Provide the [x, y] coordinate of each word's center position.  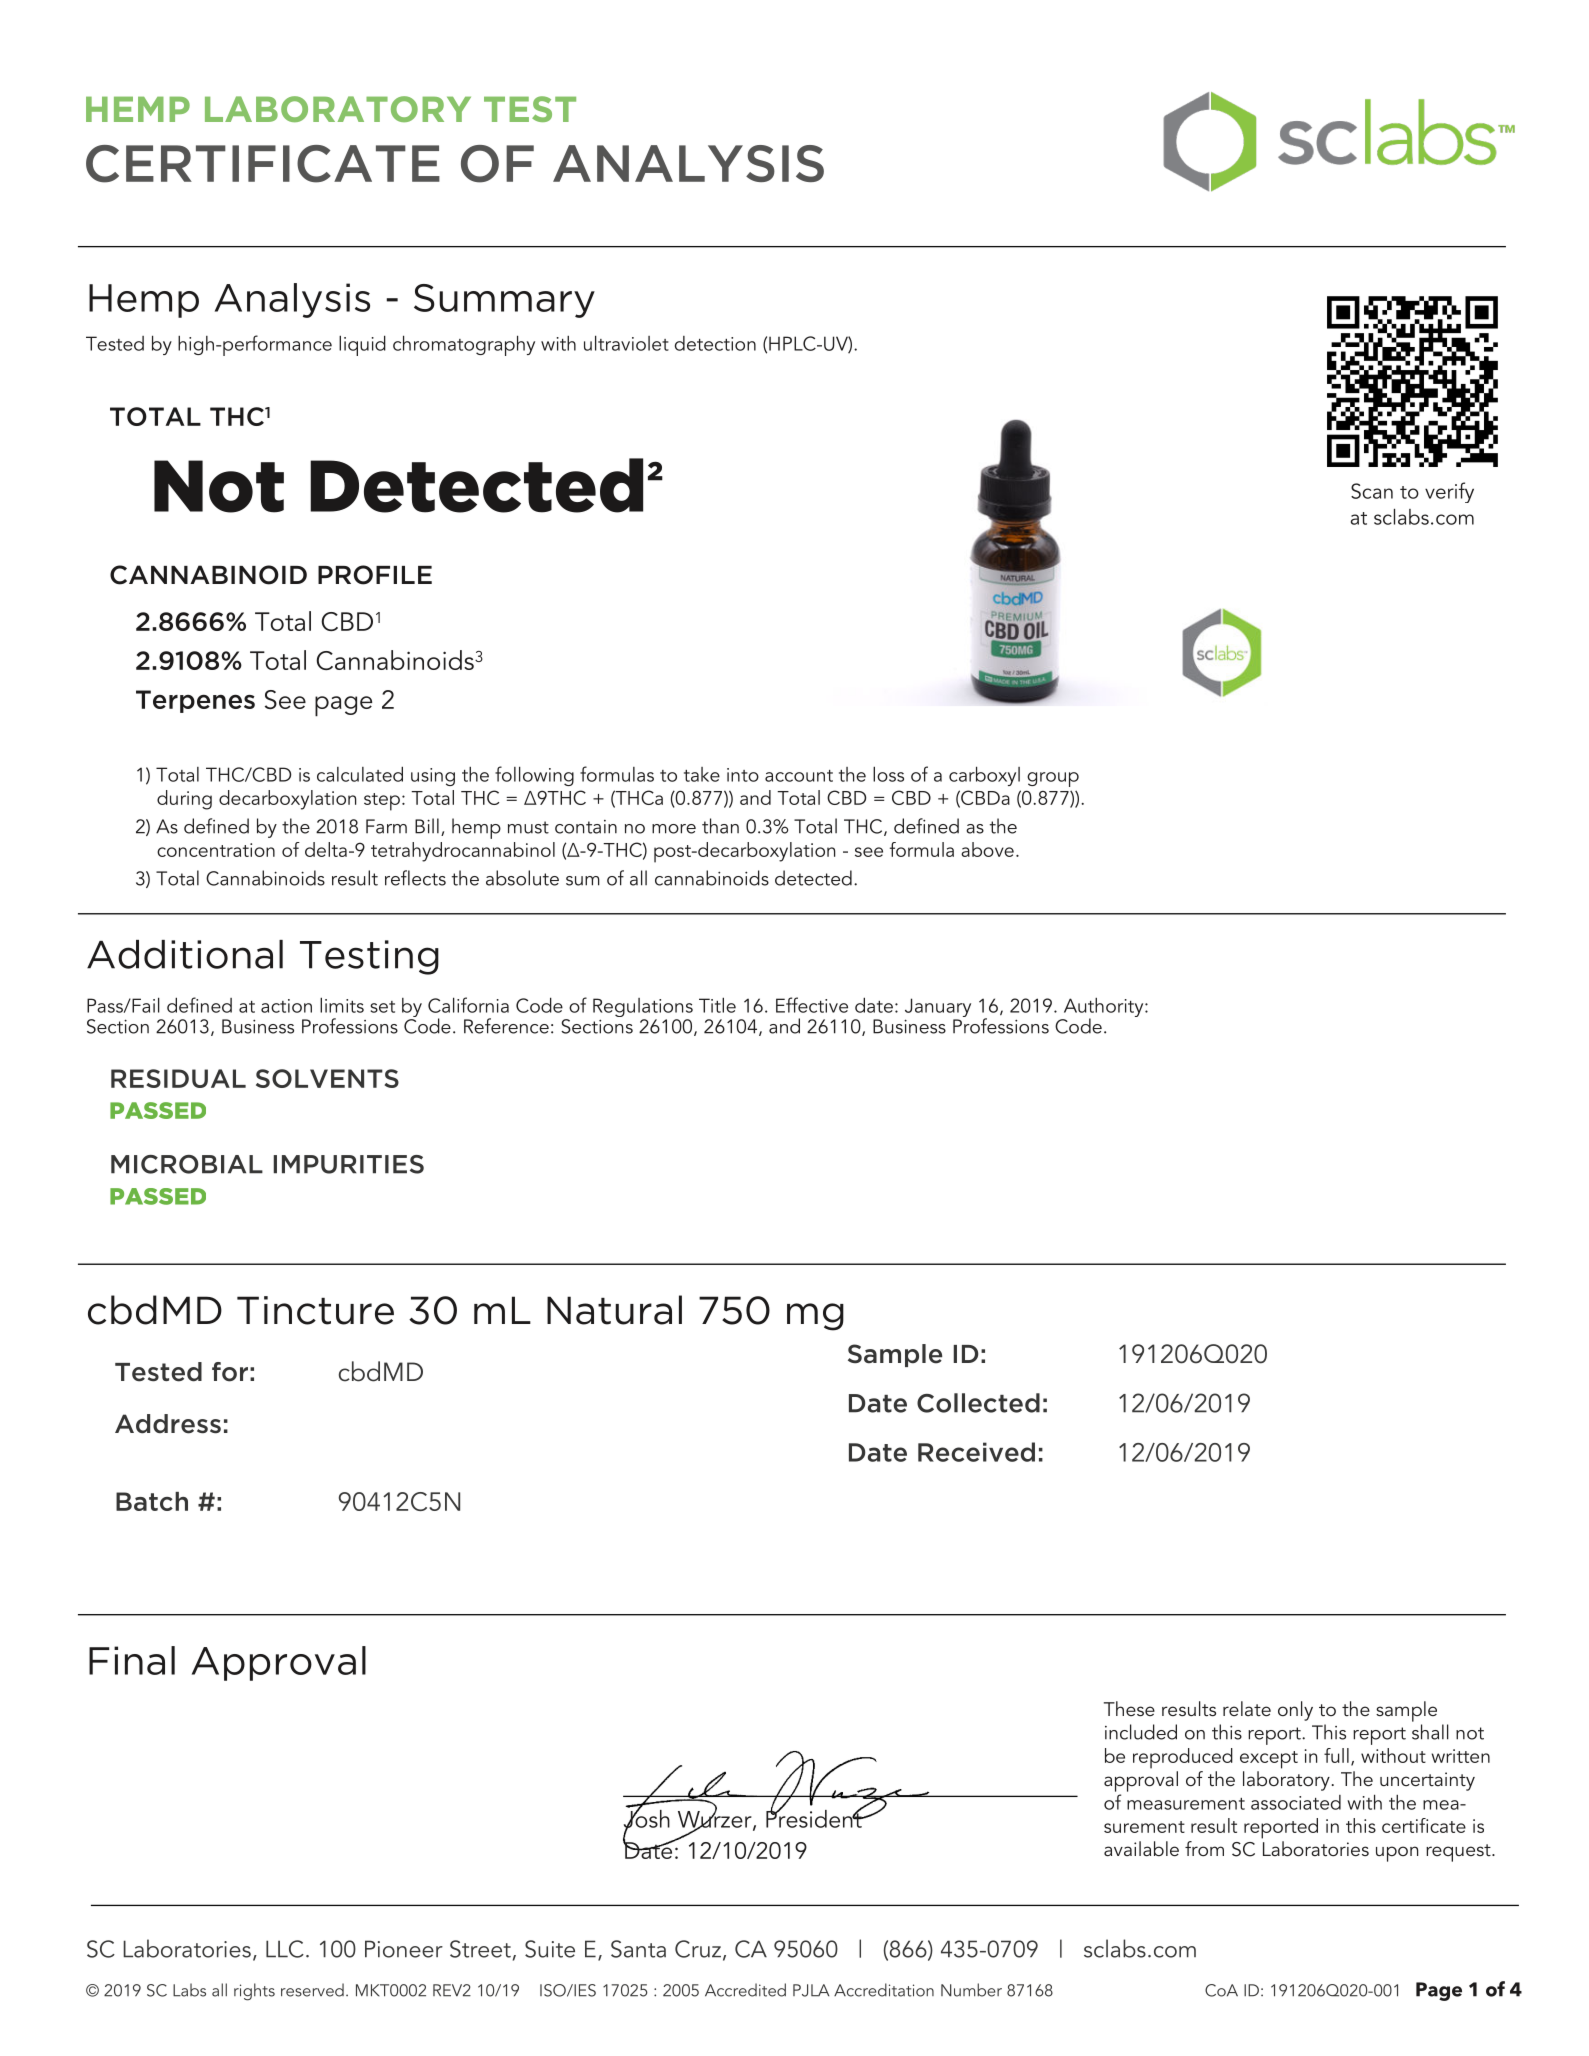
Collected [978, 1403]
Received [976, 1452]
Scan [1372, 491]
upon [1397, 1854]
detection [715, 343]
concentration [216, 850]
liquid [362, 345]
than [720, 826]
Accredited [745, 1990]
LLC [285, 1949]
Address [168, 1424]
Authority [1103, 1009]
